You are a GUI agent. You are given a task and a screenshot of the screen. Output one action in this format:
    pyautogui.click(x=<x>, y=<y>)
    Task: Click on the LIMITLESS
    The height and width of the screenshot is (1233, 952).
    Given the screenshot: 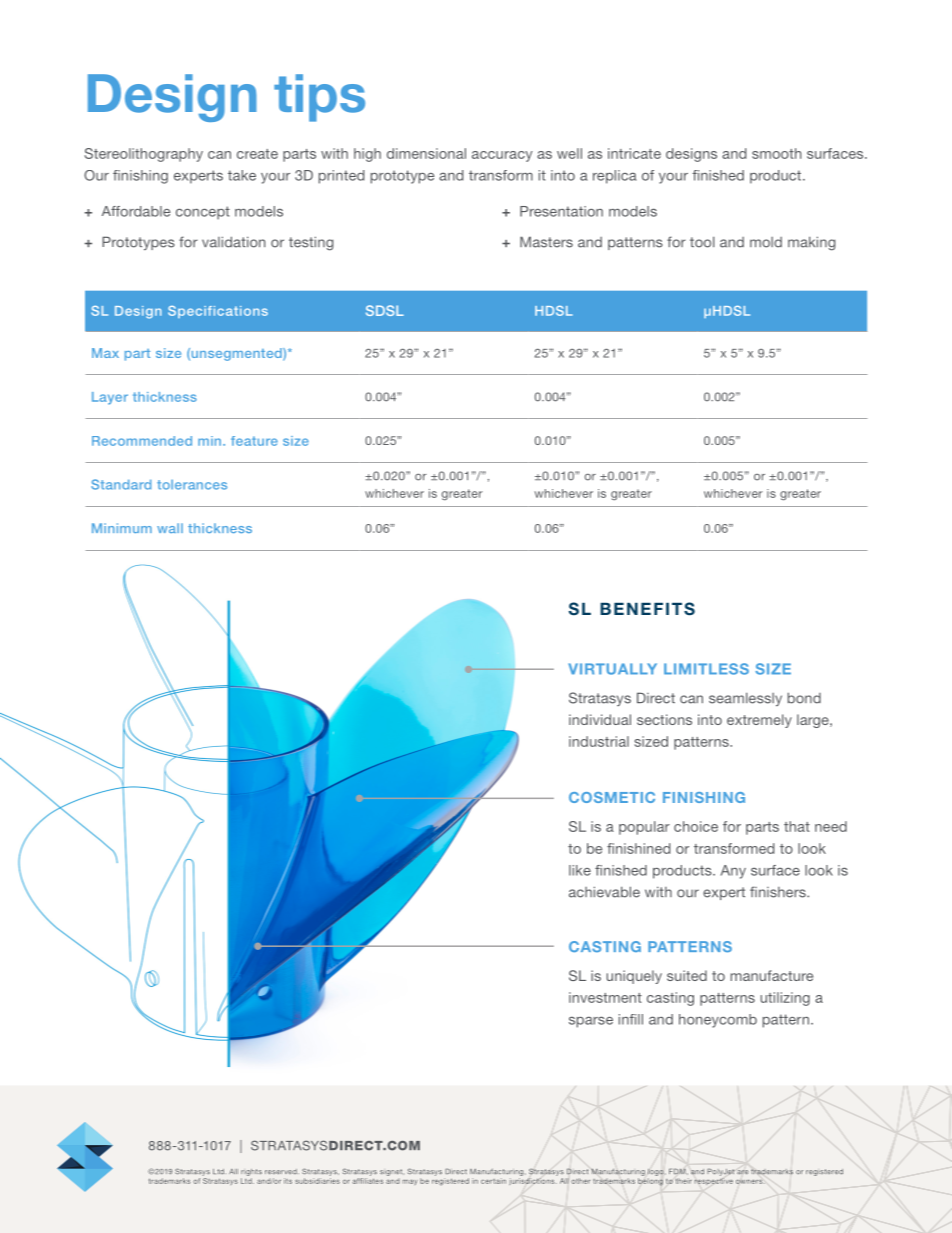 What is the action you would take?
    pyautogui.click(x=706, y=669)
